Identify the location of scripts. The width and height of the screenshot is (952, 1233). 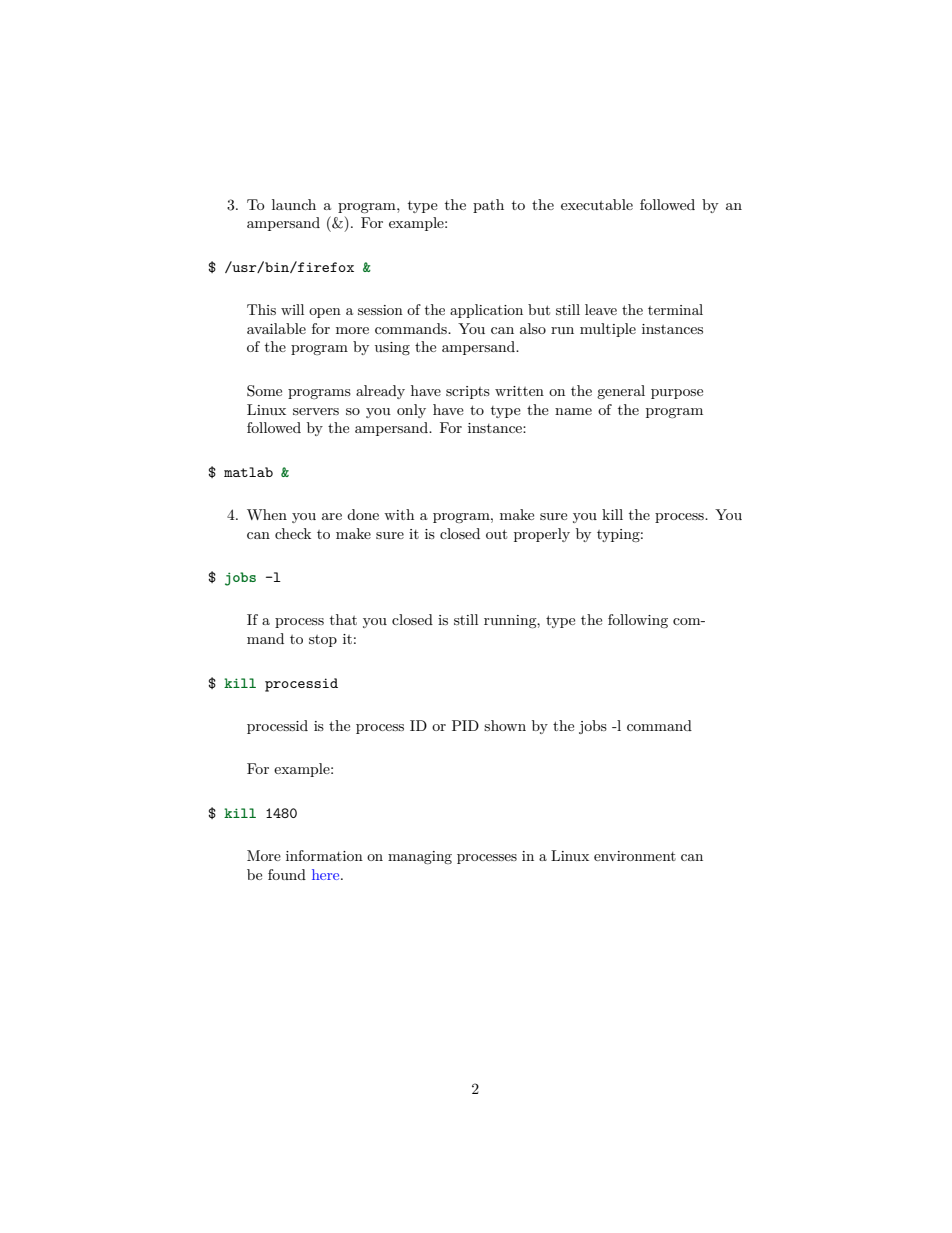
(468, 392).
